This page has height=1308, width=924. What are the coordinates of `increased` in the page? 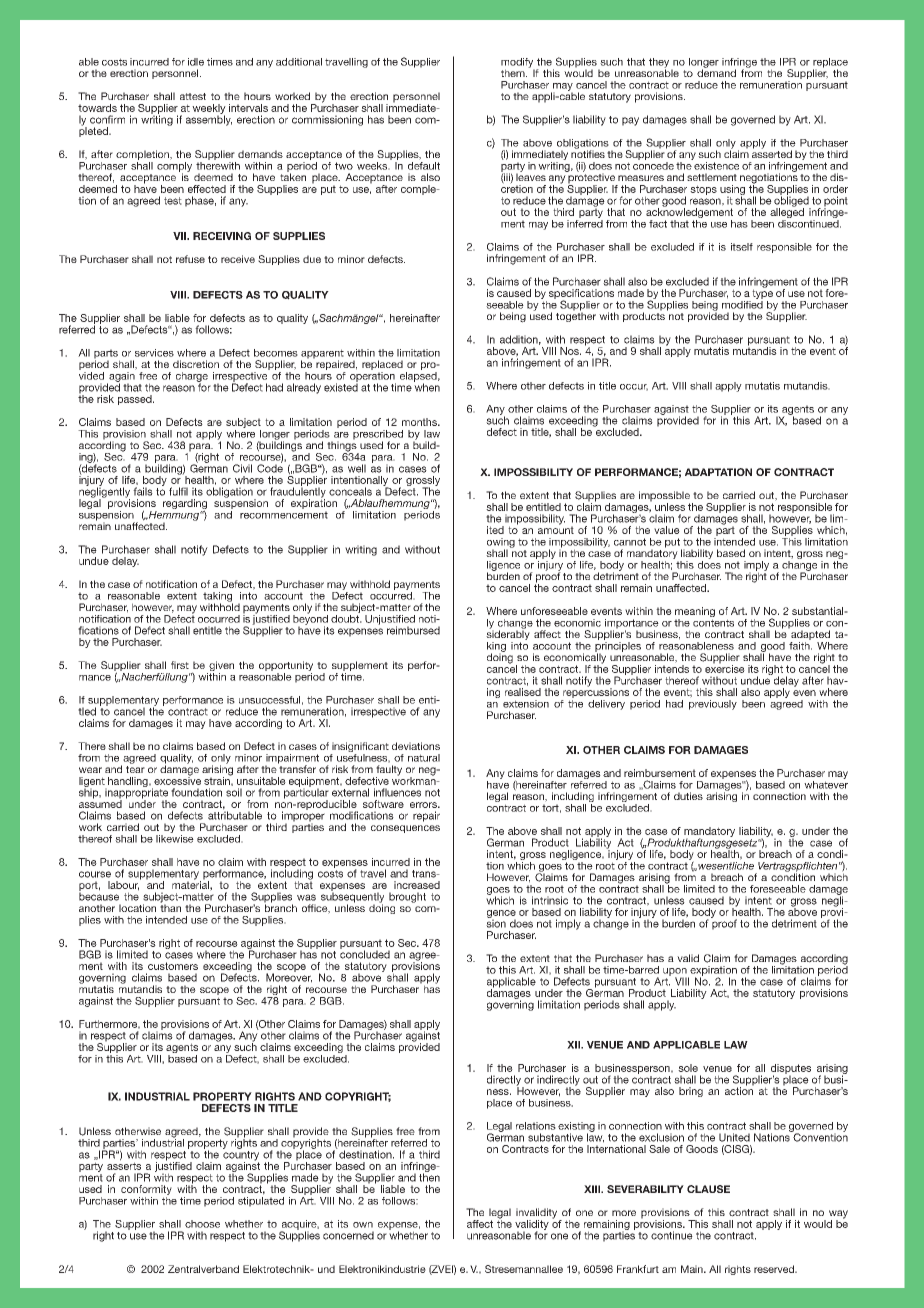 It's located at (417, 885).
